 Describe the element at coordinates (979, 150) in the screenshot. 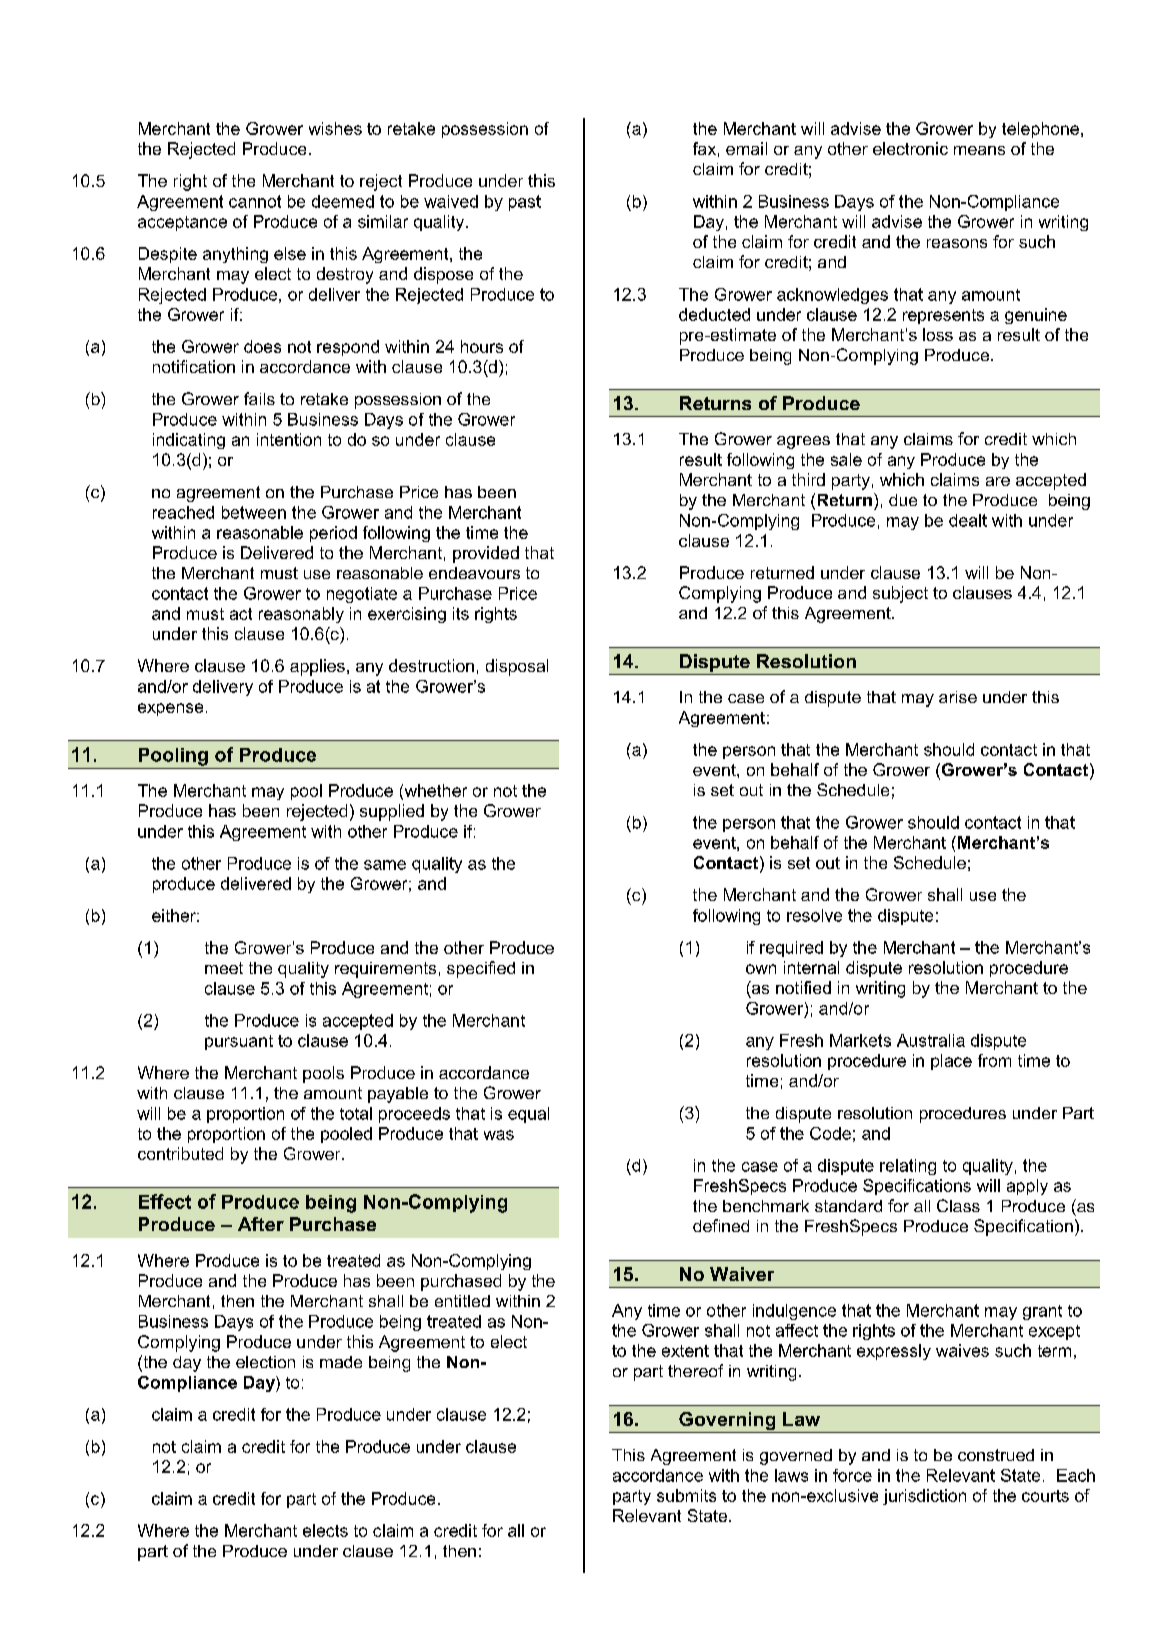

I see `means` at that location.
